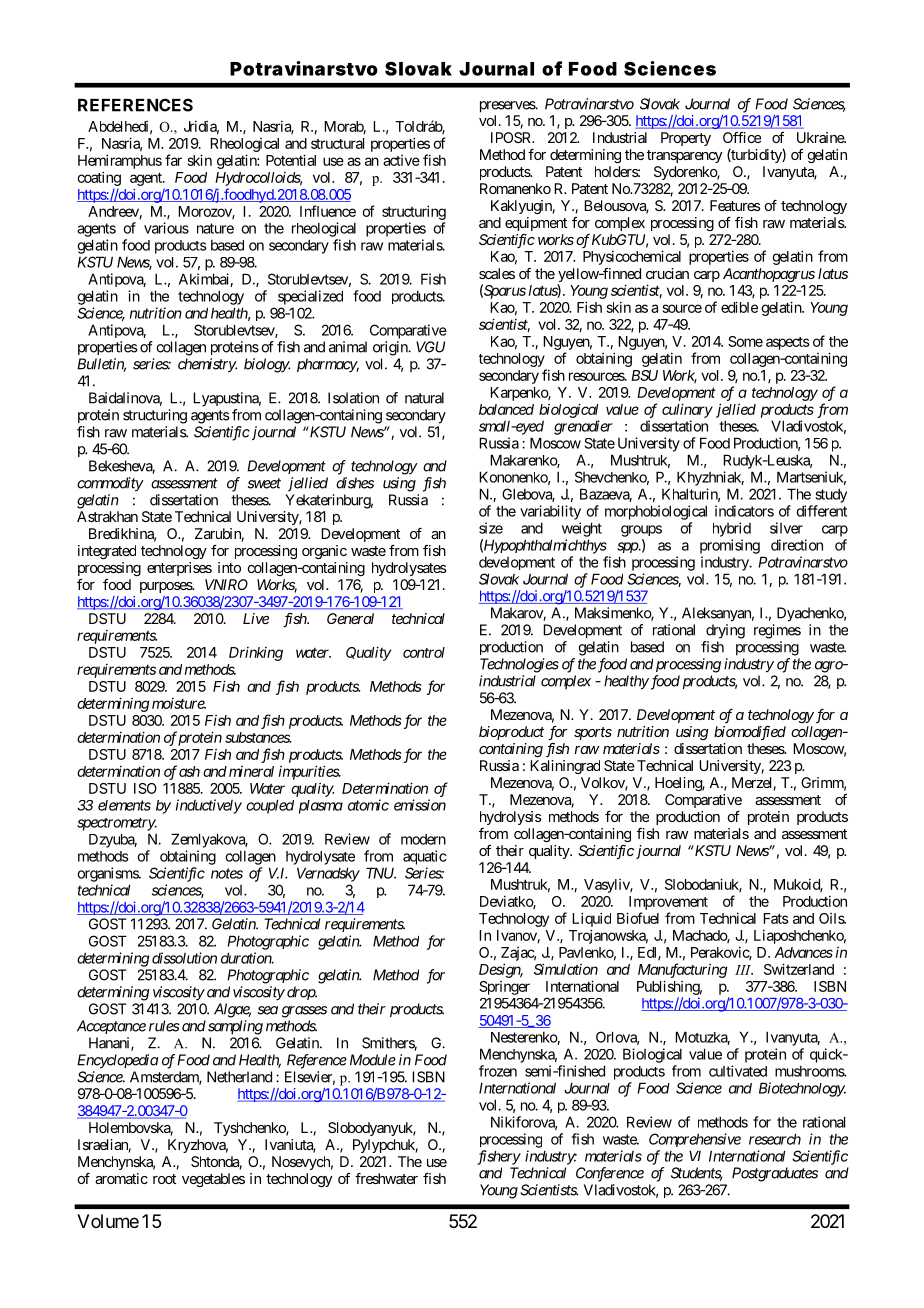 The image size is (924, 1308). Describe the element at coordinates (424, 652) in the image. I see `control` at that location.
